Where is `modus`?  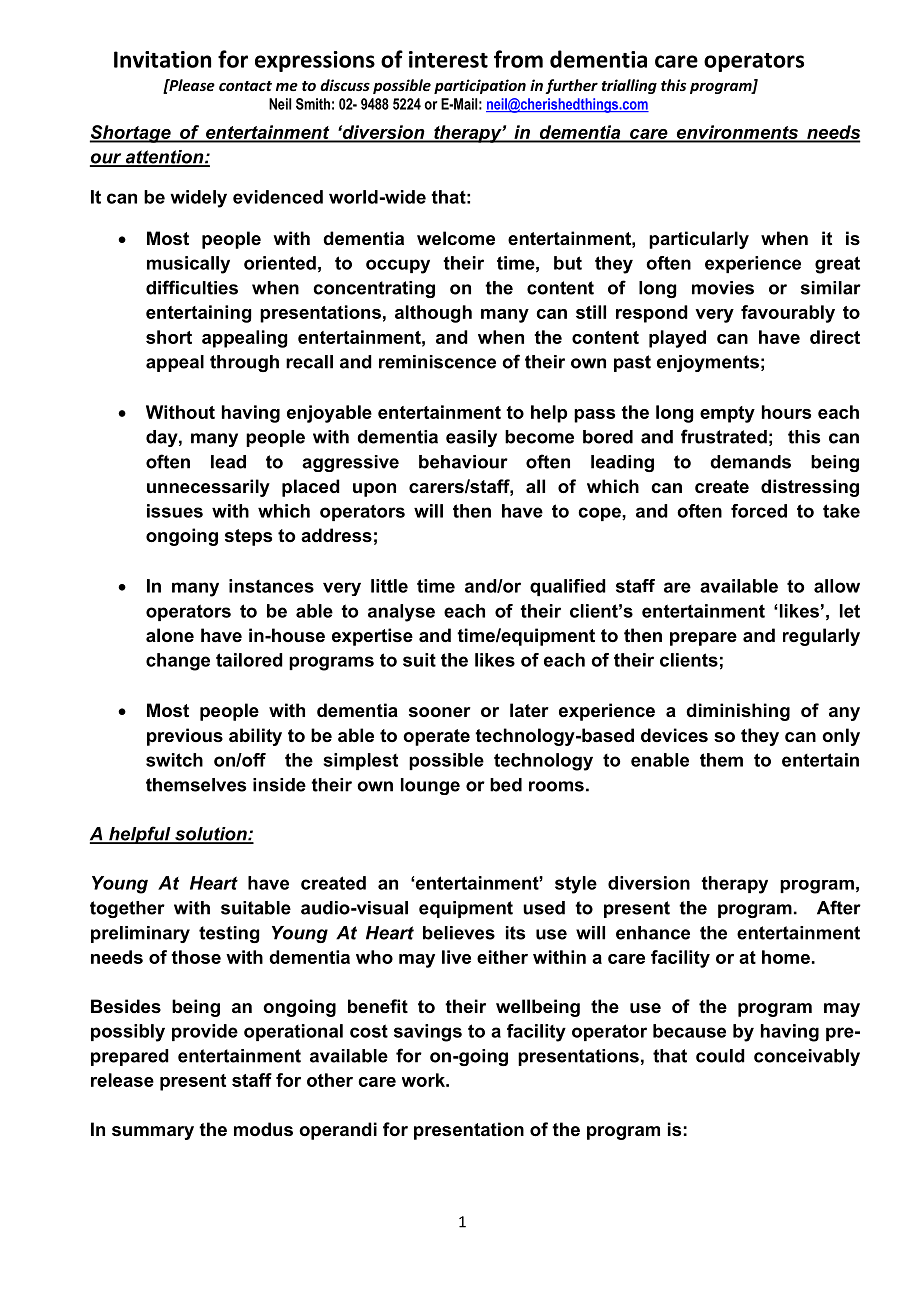 modus is located at coordinates (263, 1129).
